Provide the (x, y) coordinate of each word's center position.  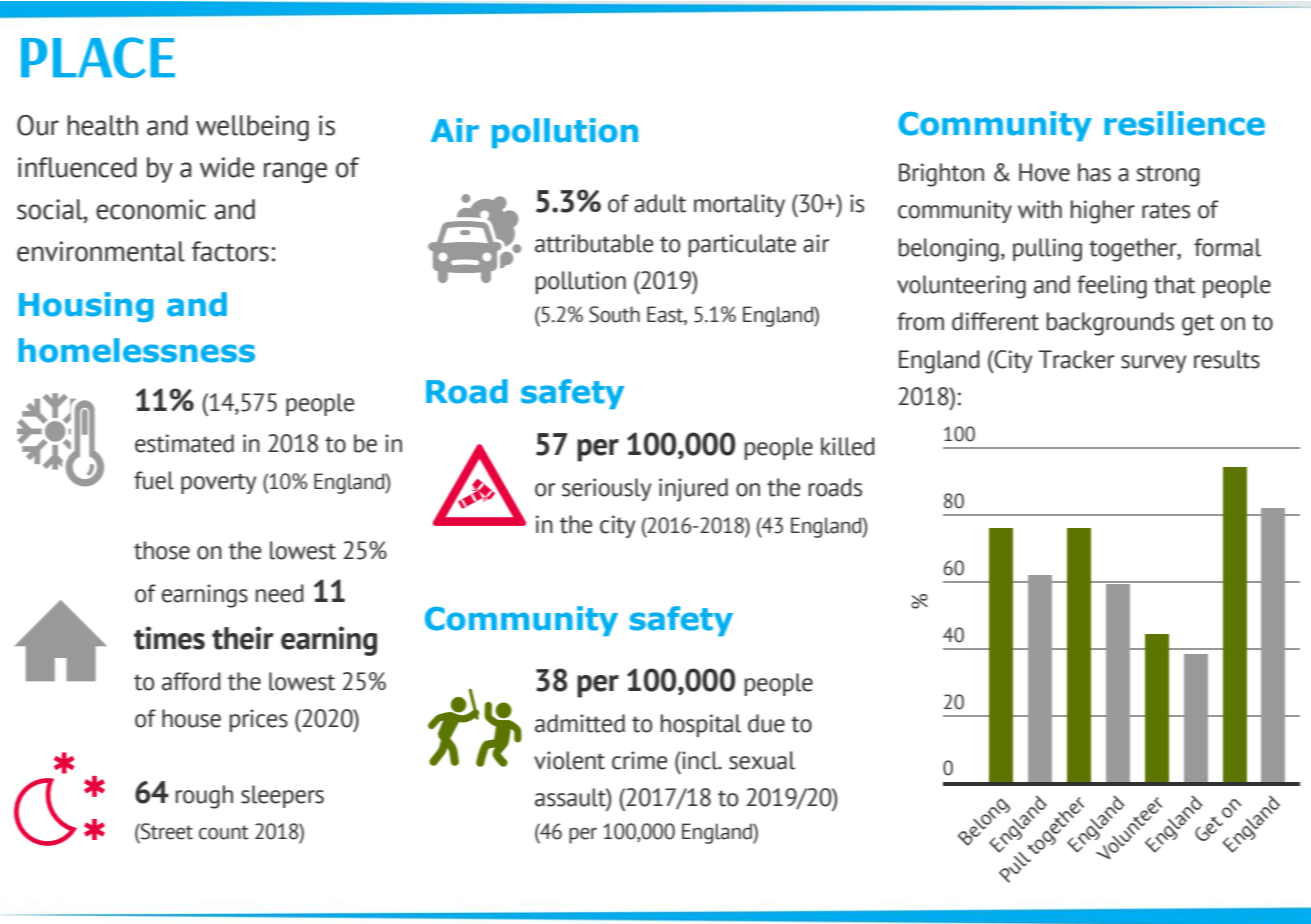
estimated (184, 443)
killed (848, 446)
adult (660, 203)
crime (639, 760)
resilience (1184, 123)
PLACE (98, 57)
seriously (606, 489)
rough (204, 797)
